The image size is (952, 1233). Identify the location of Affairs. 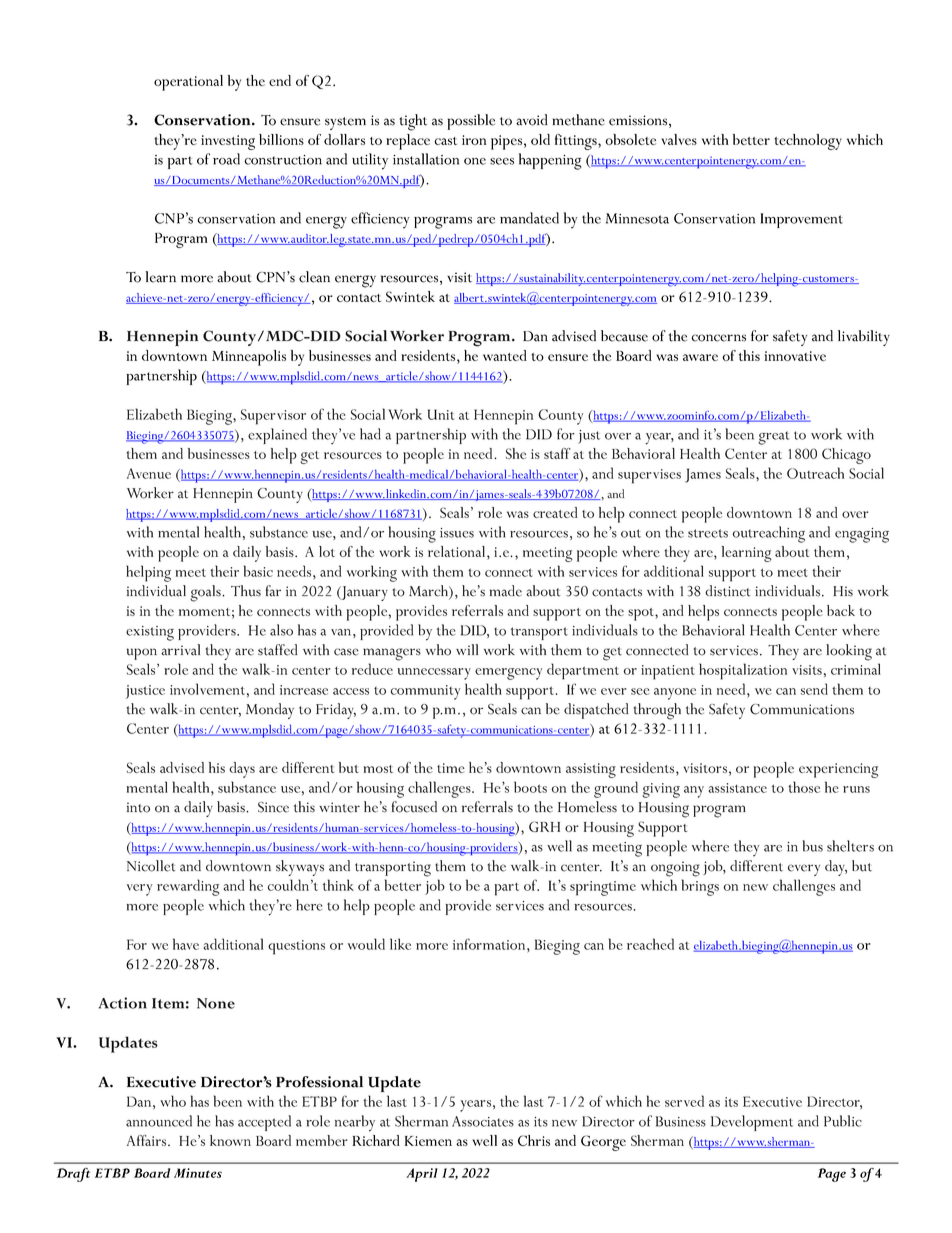
(148, 1140).
